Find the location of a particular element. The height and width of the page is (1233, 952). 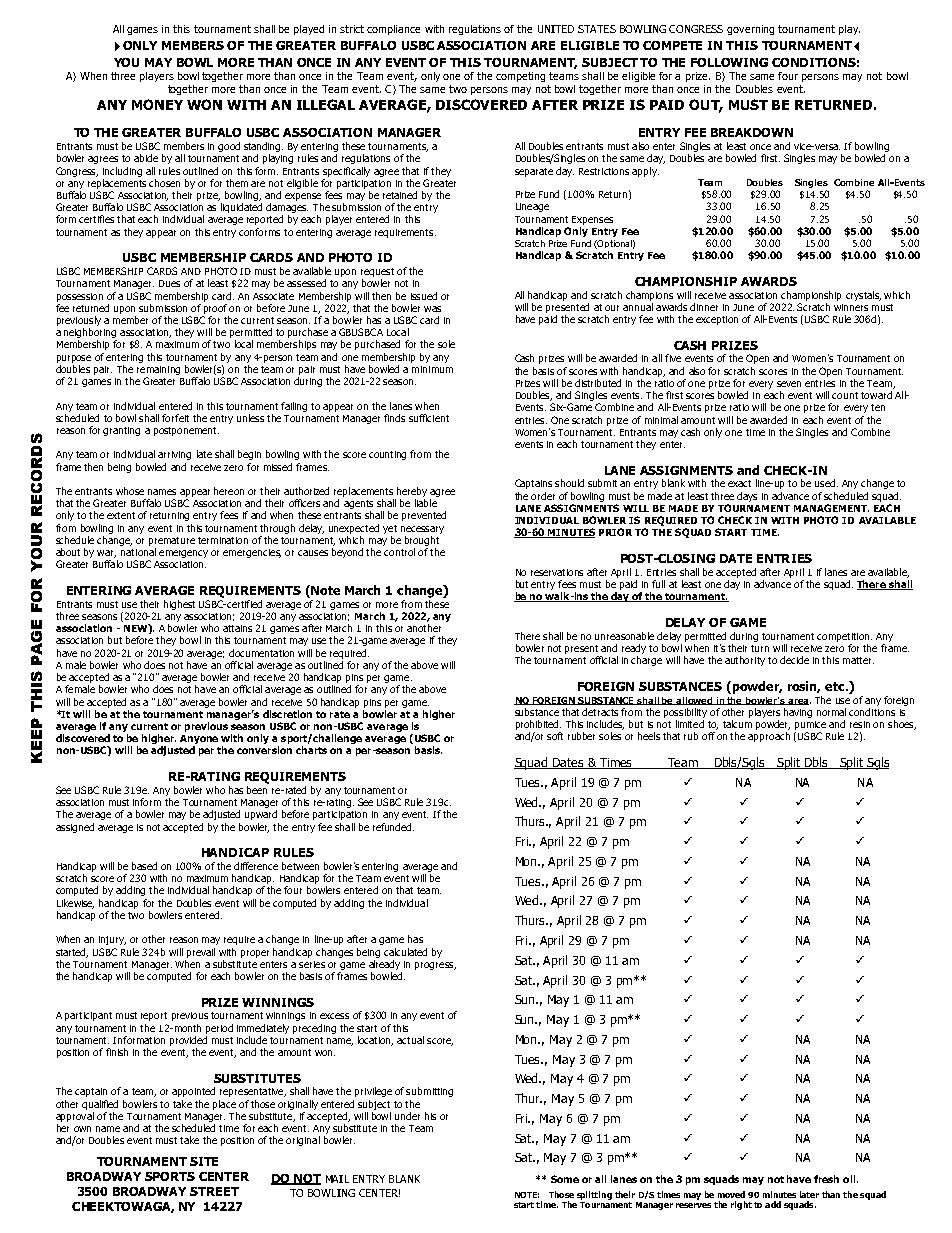

issued is located at coordinates (424, 296).
